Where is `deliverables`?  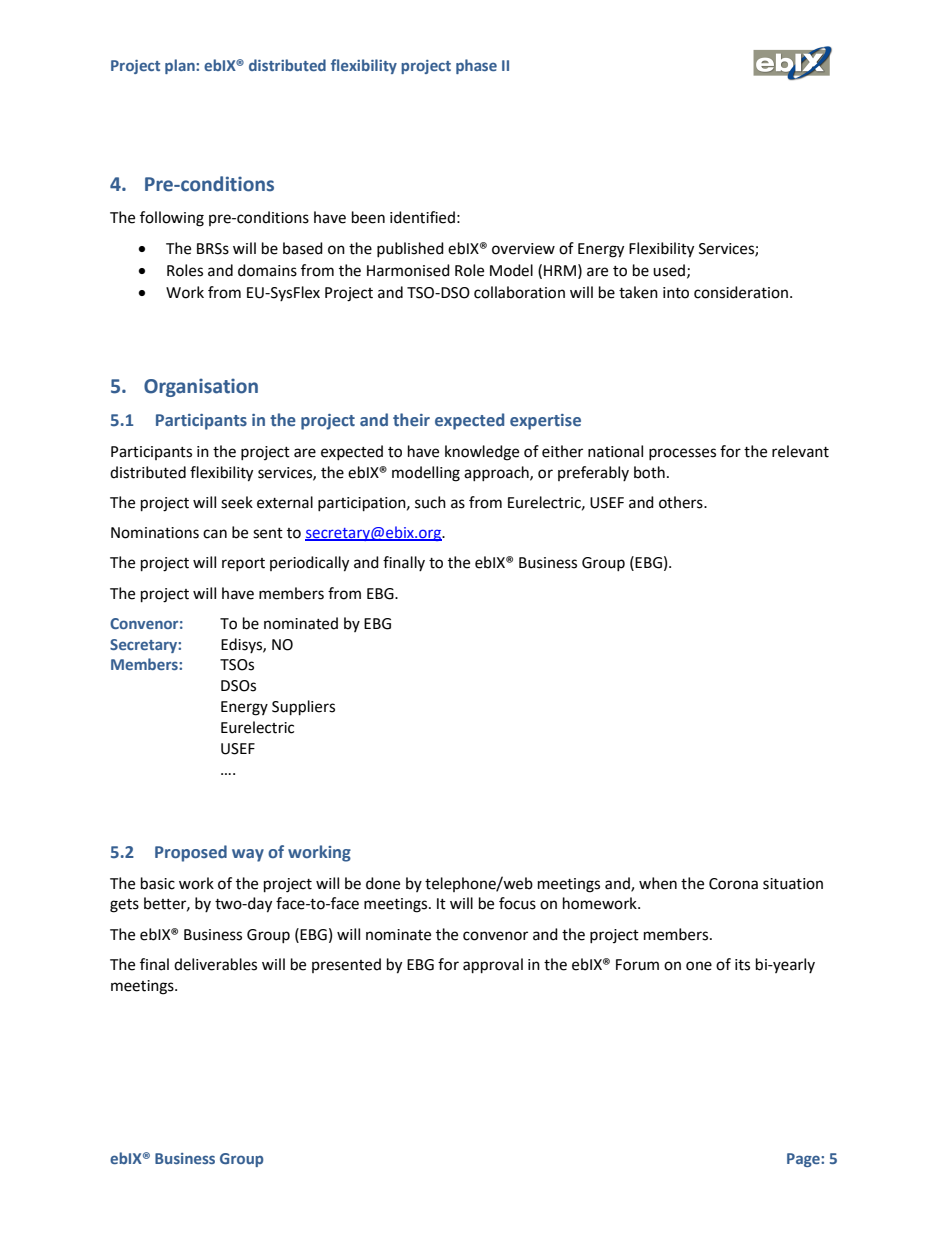 deliverables is located at coordinates (215, 964).
